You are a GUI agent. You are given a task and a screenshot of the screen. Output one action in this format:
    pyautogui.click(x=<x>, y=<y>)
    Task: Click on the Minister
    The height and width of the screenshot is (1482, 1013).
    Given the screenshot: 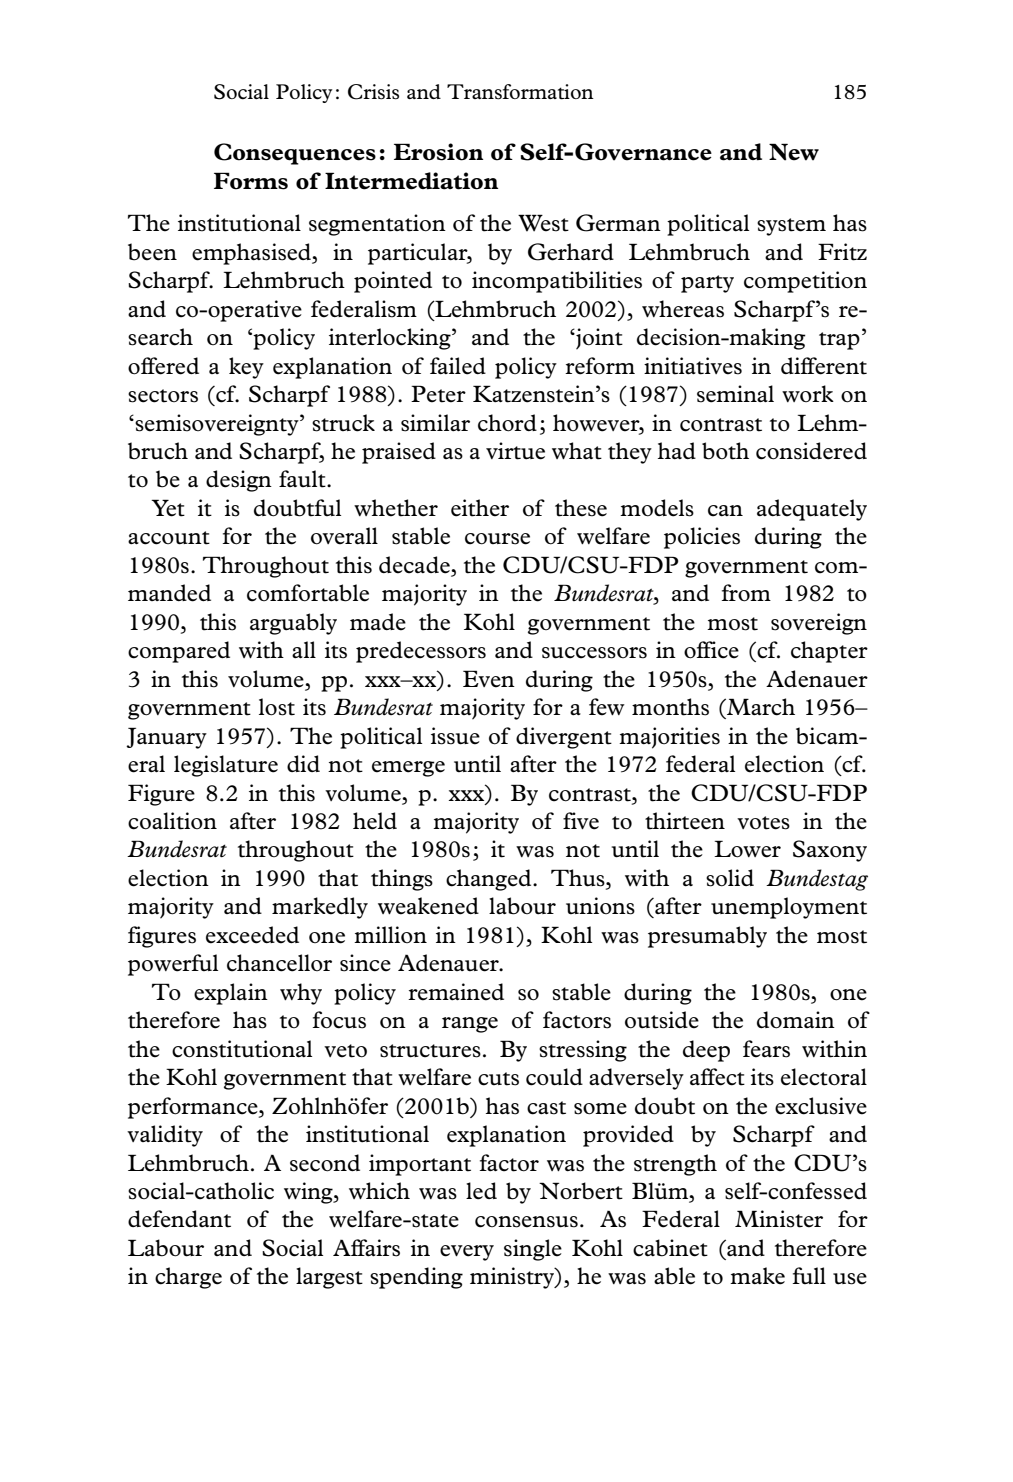 What is the action you would take?
    pyautogui.click(x=779, y=1219)
